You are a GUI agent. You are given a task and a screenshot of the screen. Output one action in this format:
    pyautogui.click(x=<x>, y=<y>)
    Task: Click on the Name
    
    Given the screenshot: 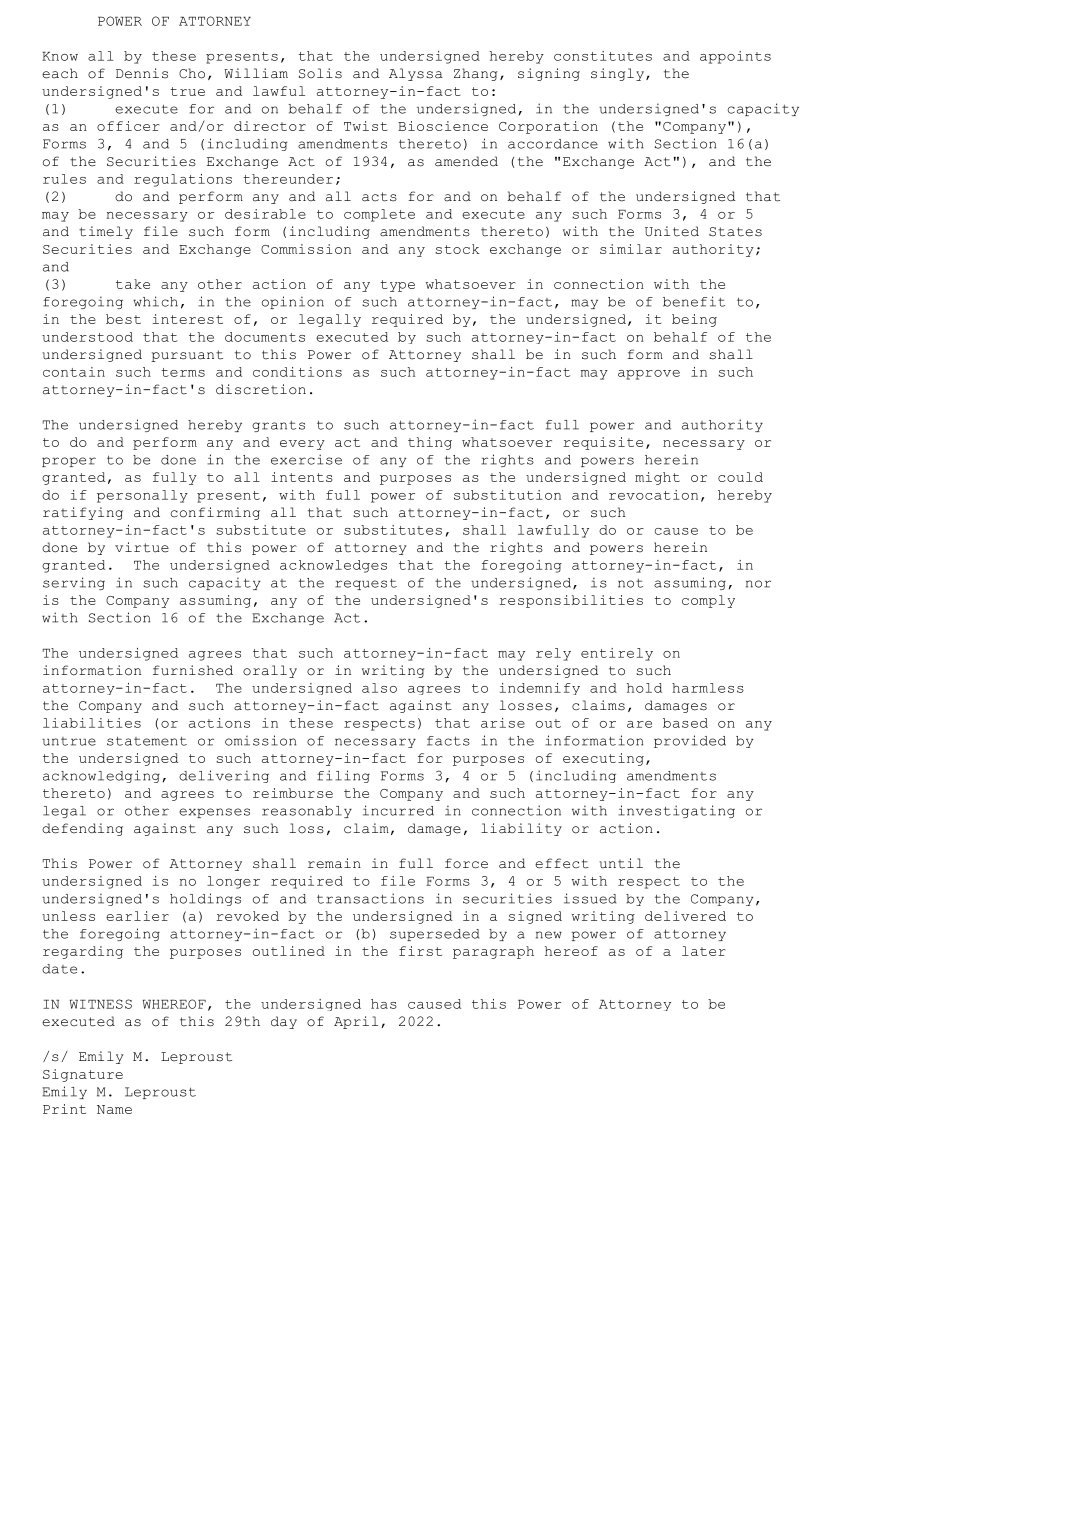 What is the action you would take?
    pyautogui.click(x=114, y=1109)
